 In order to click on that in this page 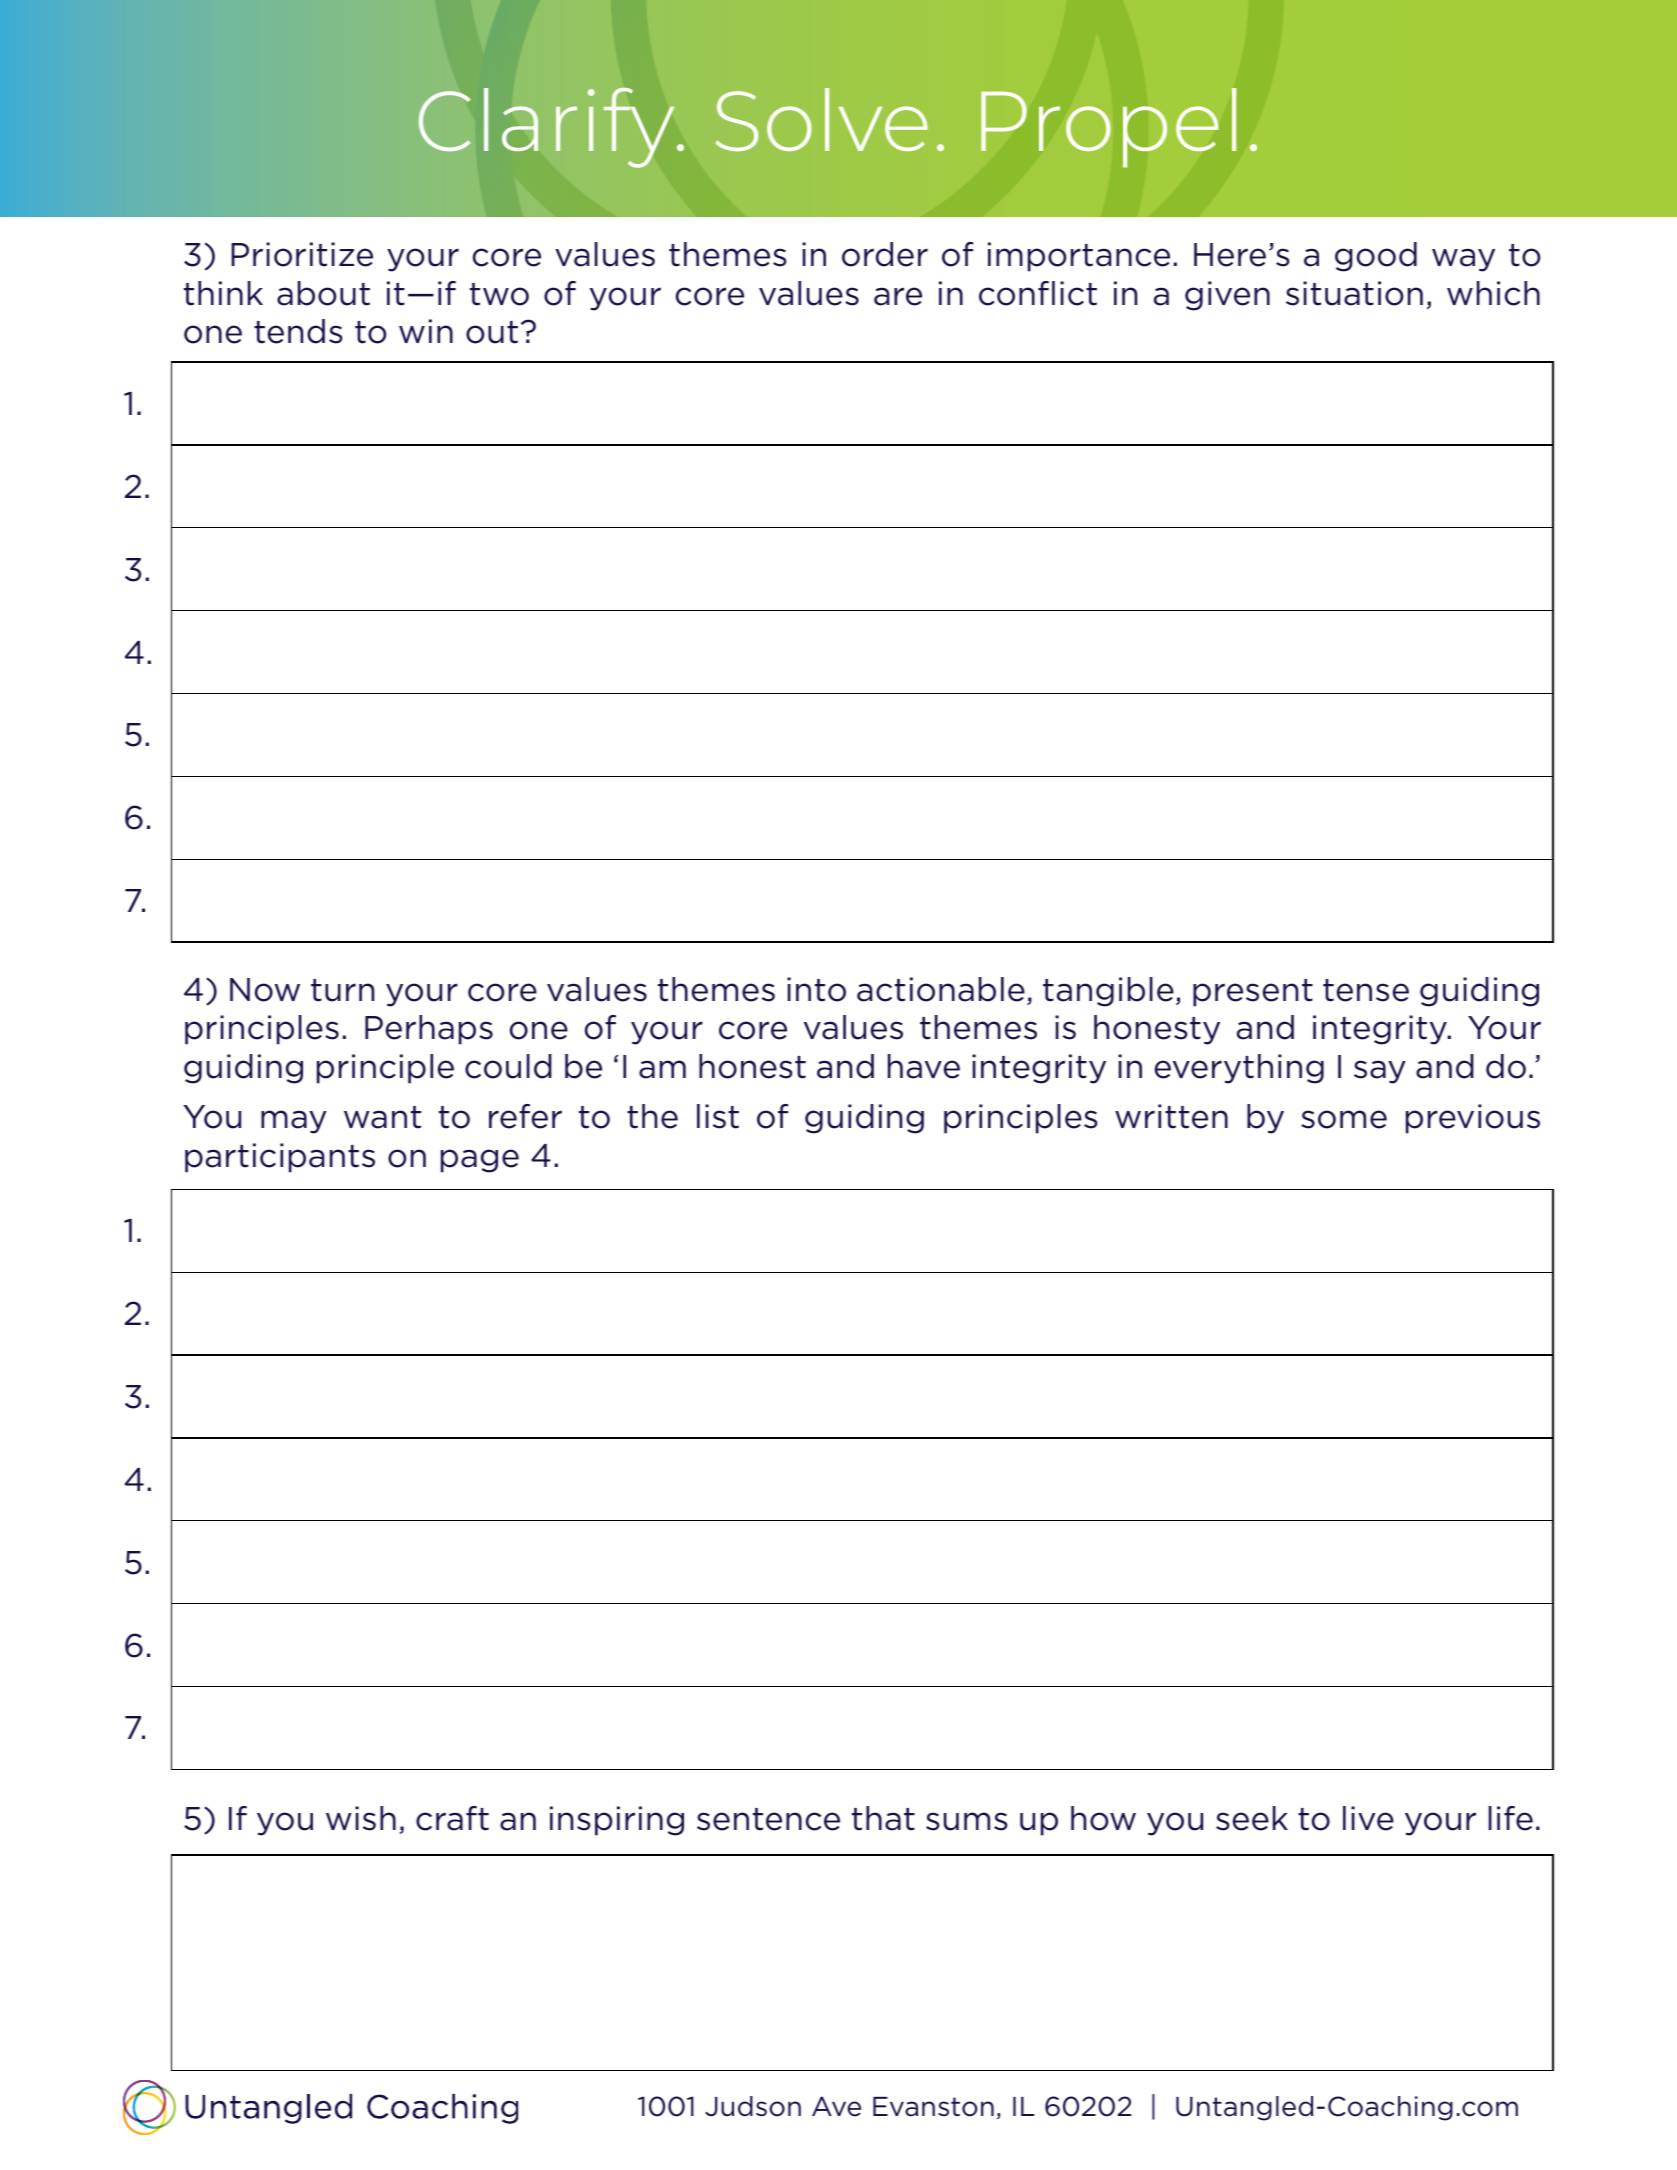, I will do `click(883, 1818)`.
